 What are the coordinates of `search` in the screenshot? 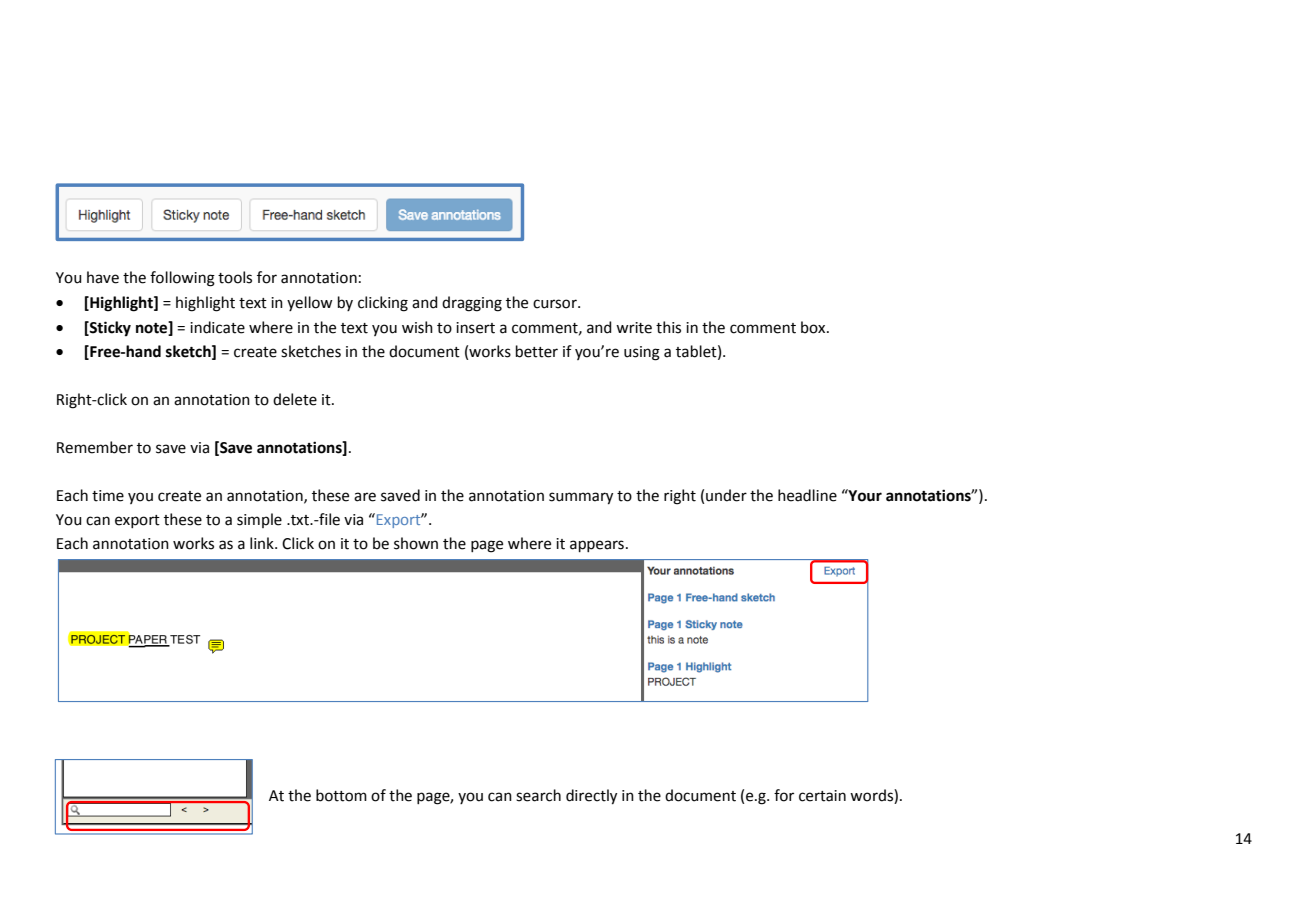 It's located at (538, 795).
